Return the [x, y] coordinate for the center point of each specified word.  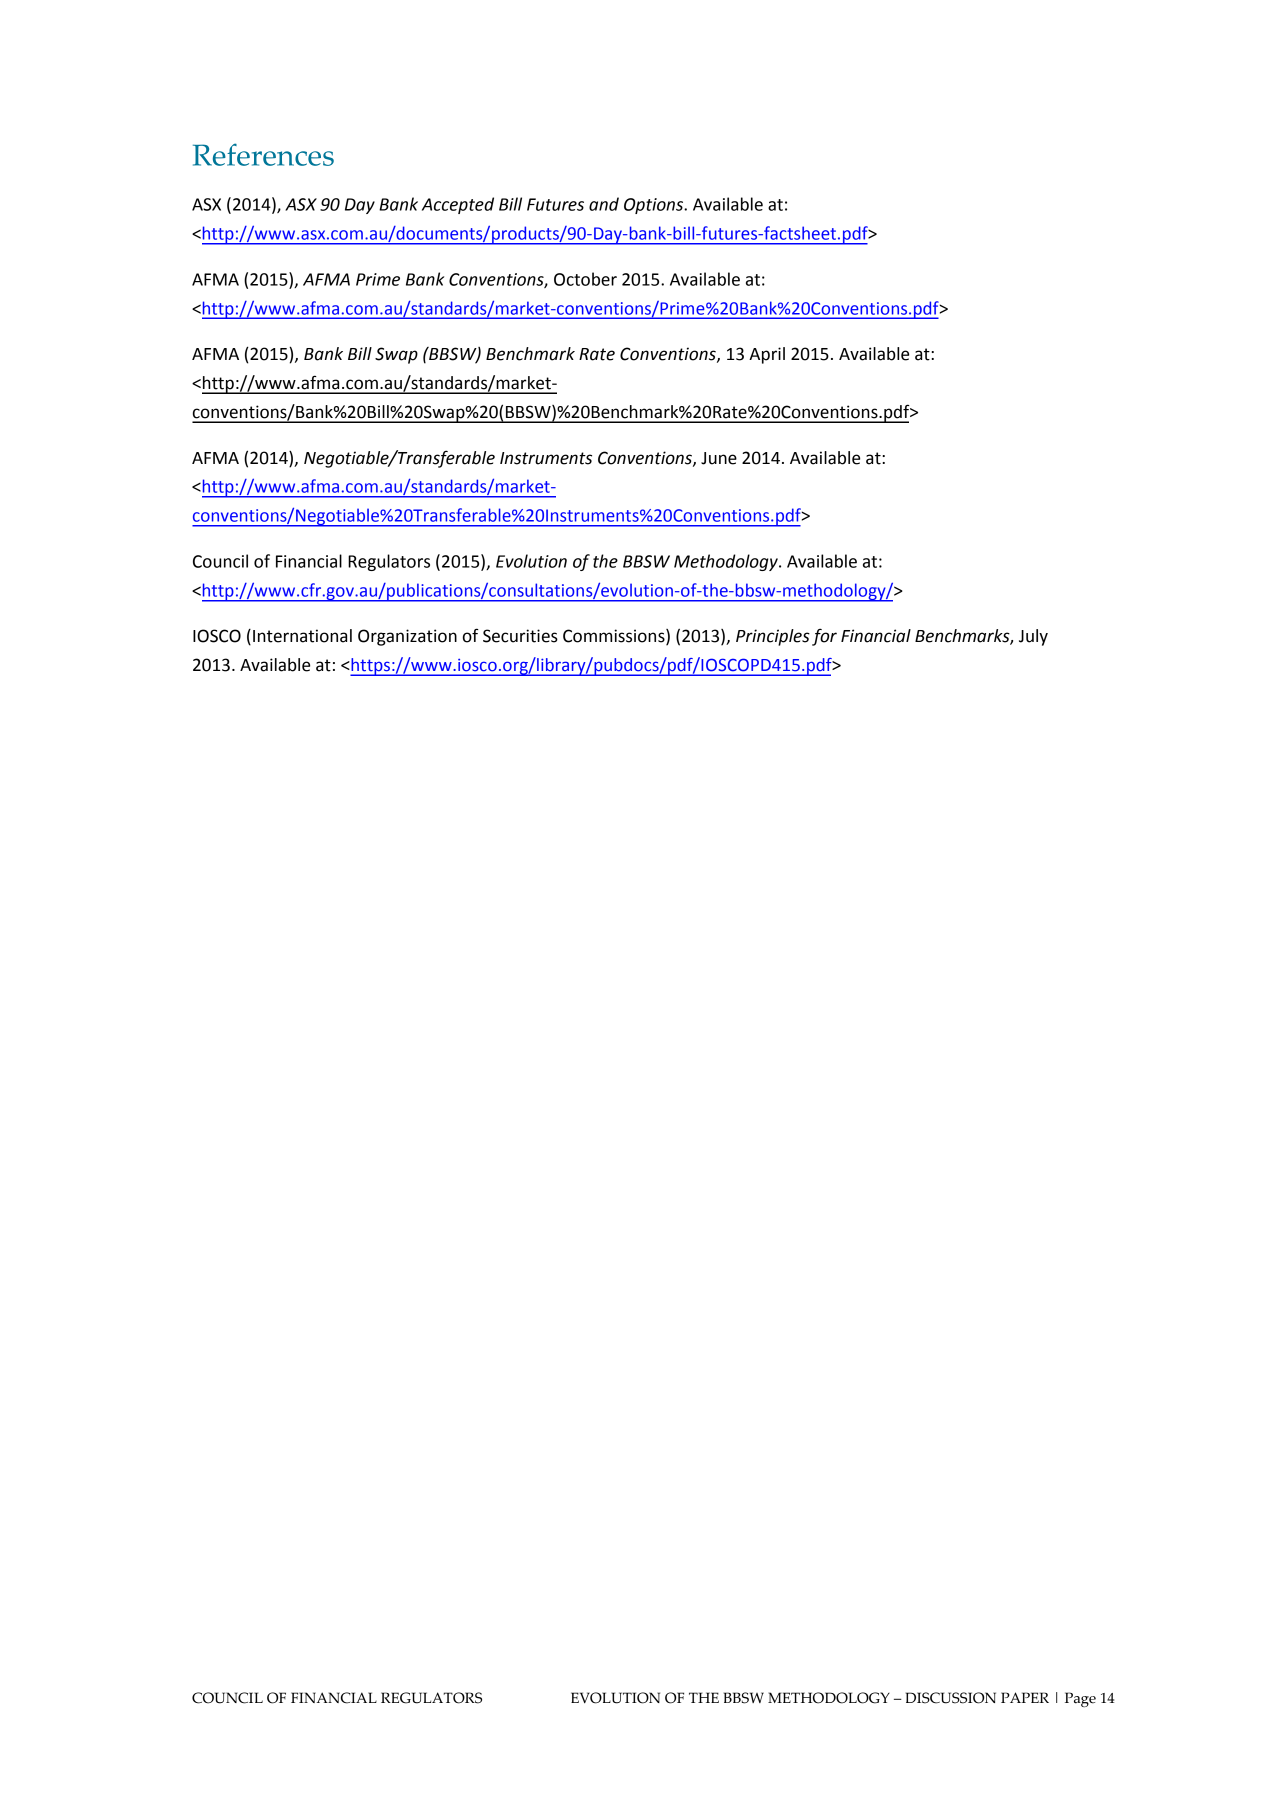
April [767, 355]
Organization [407, 637]
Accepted [458, 205]
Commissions [615, 637]
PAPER [1025, 1697]
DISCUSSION [951, 1698]
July [1033, 637]
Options [655, 206]
